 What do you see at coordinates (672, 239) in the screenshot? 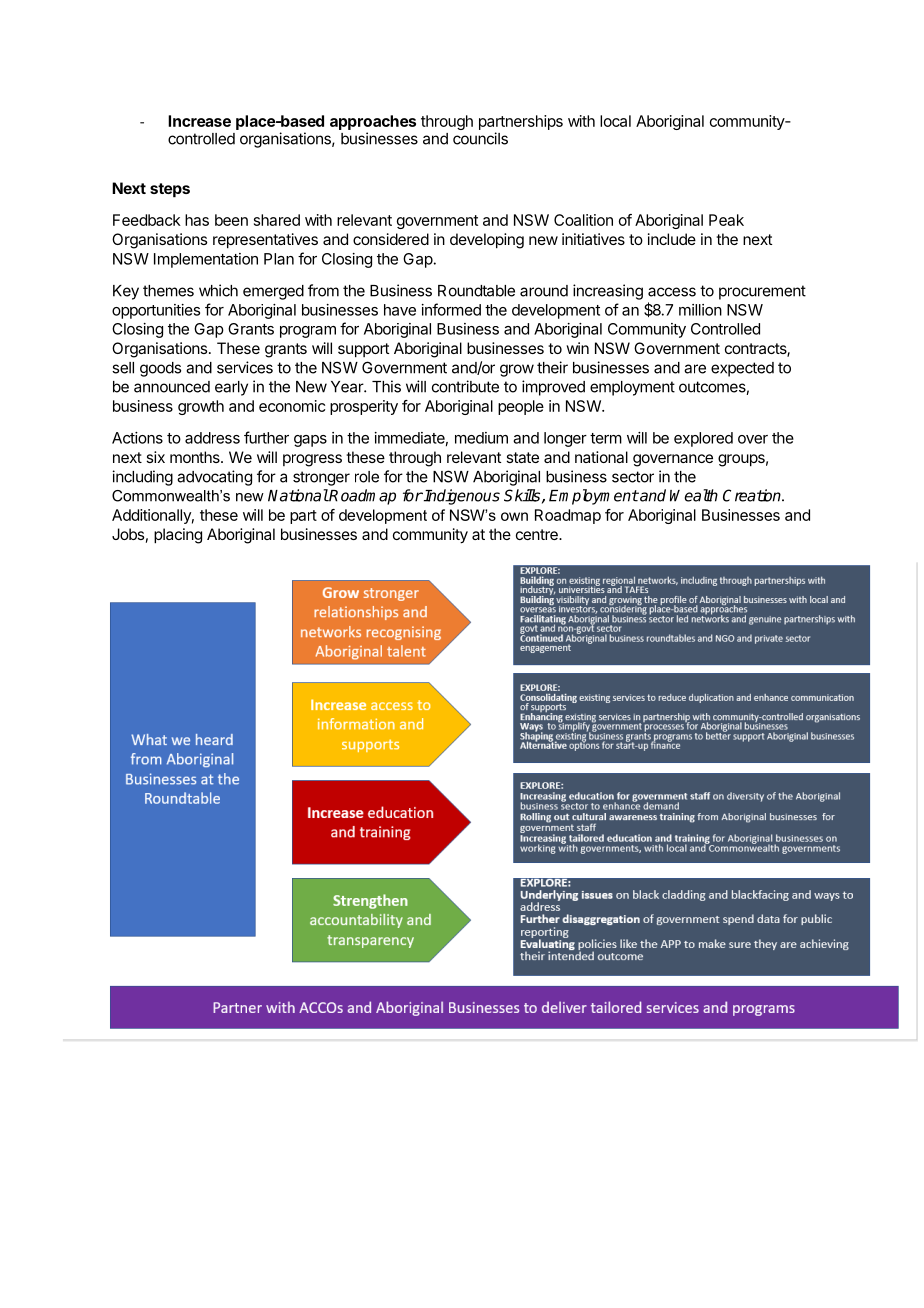
I see `include` at bounding box center [672, 239].
